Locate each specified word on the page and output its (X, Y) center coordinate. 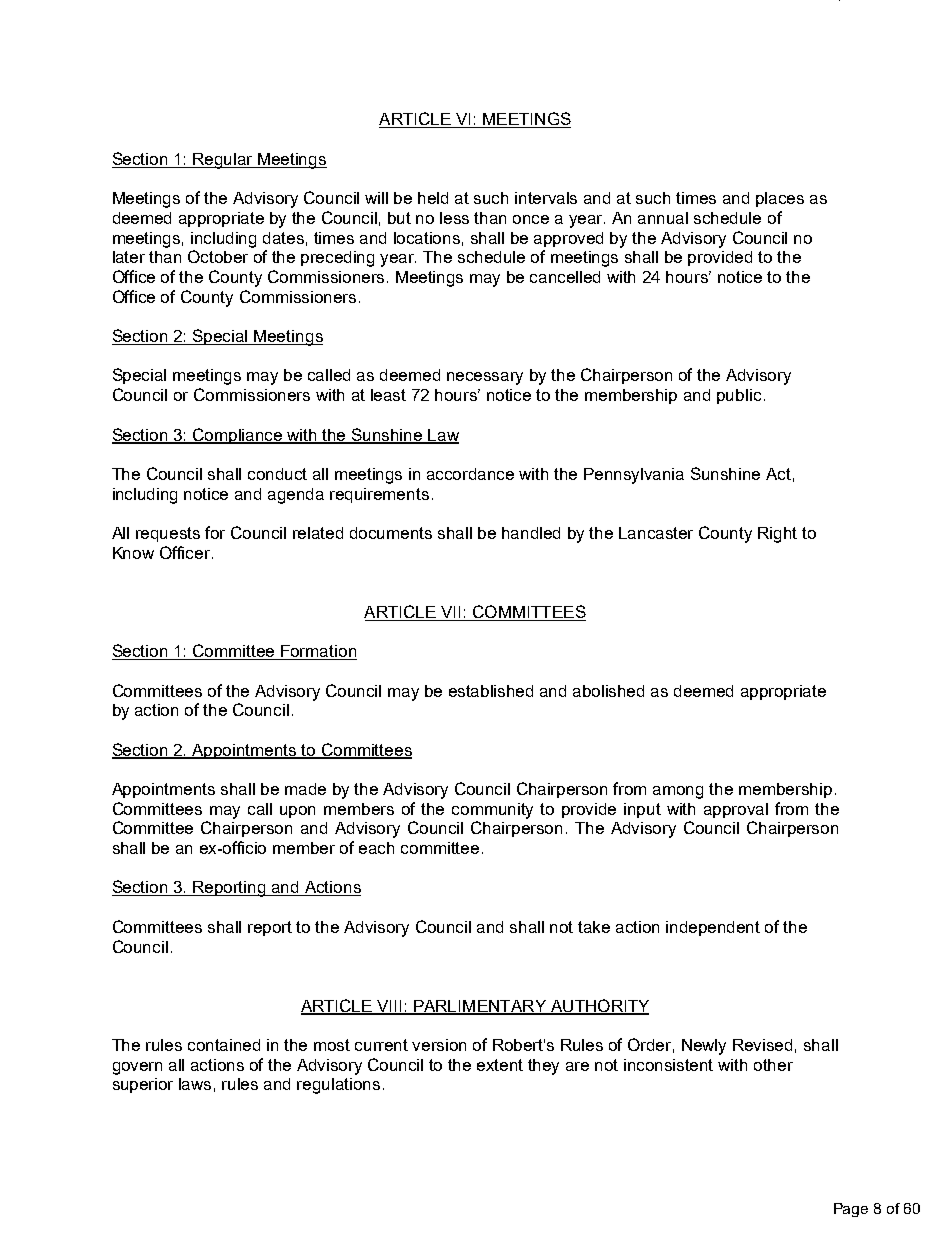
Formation (318, 652)
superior (143, 1085)
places (780, 199)
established (491, 691)
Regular (223, 161)
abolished (608, 691)
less (454, 218)
